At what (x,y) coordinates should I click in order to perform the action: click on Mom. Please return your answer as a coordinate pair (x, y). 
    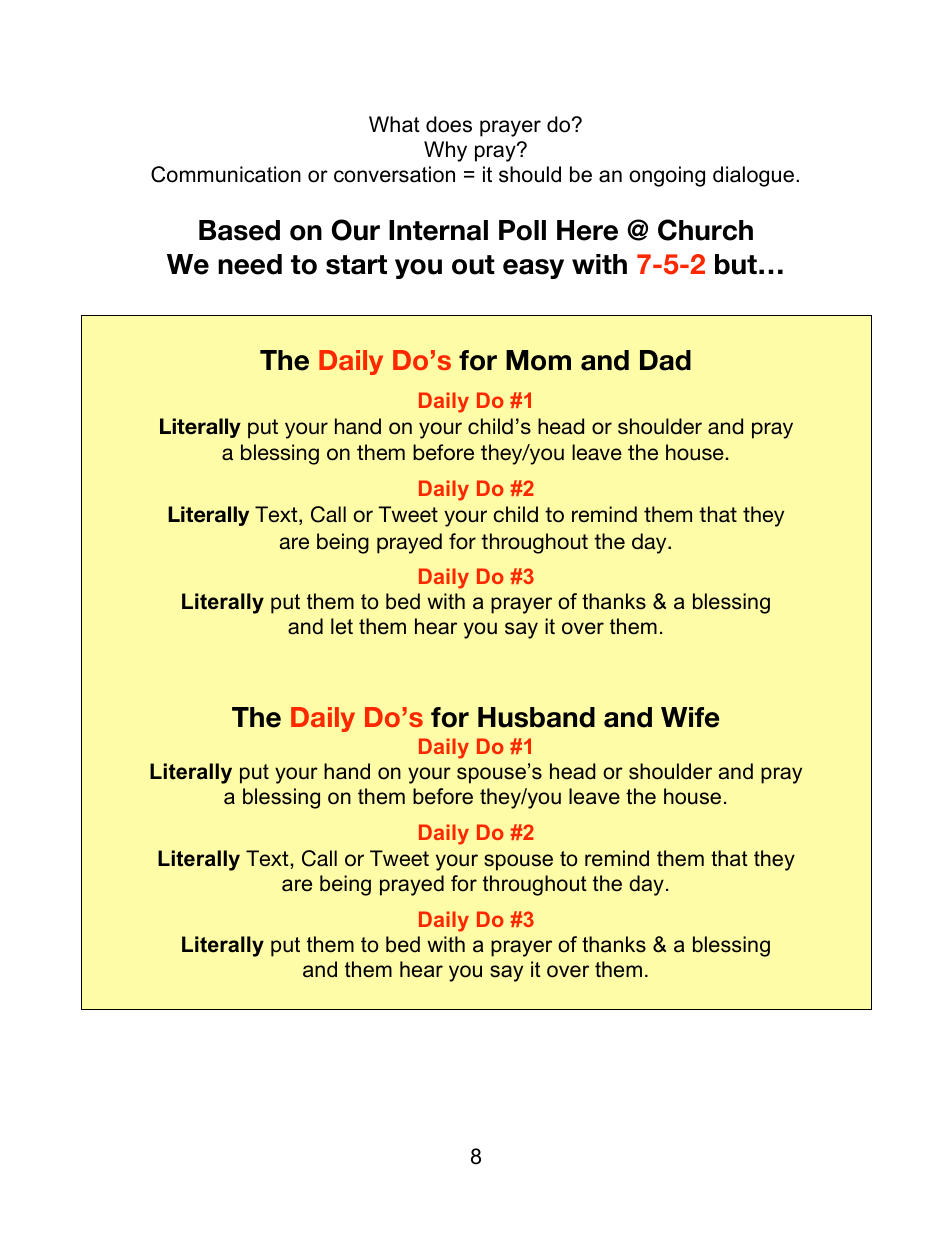
    Looking at the image, I should click on (538, 360).
